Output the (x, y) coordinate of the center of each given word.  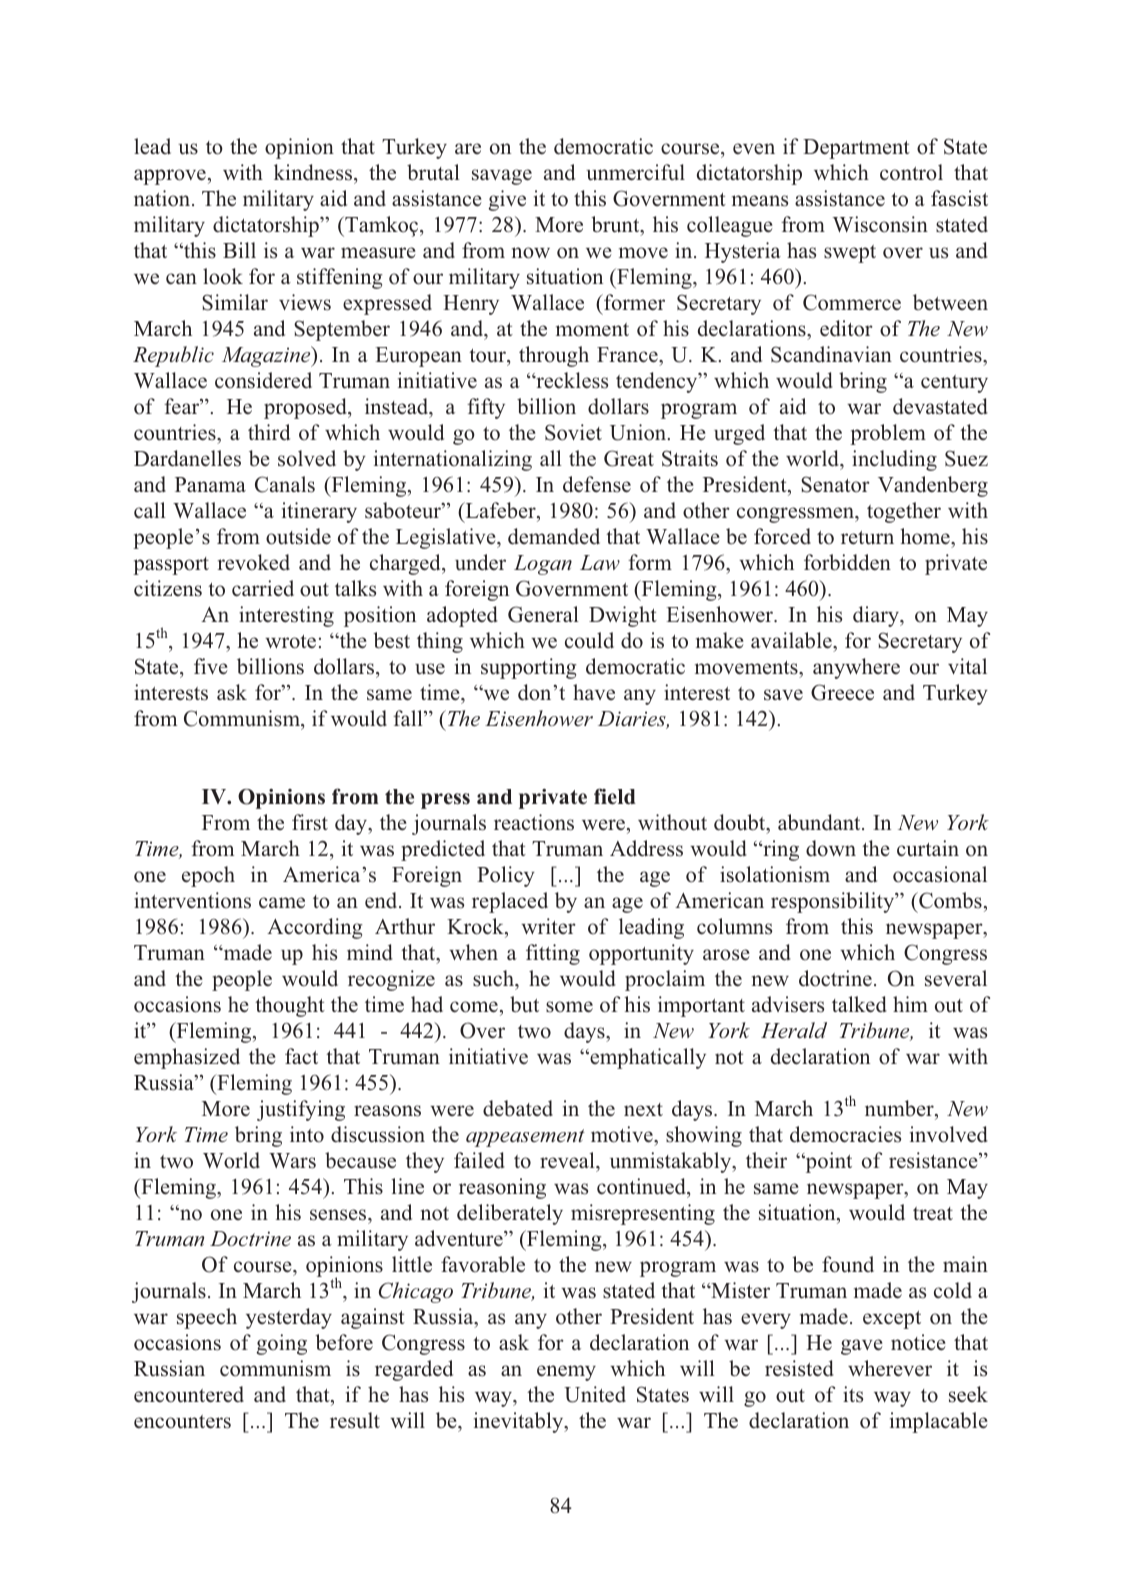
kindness (314, 172)
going (281, 1344)
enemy (566, 1373)
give (507, 200)
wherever (890, 1368)
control (911, 172)
